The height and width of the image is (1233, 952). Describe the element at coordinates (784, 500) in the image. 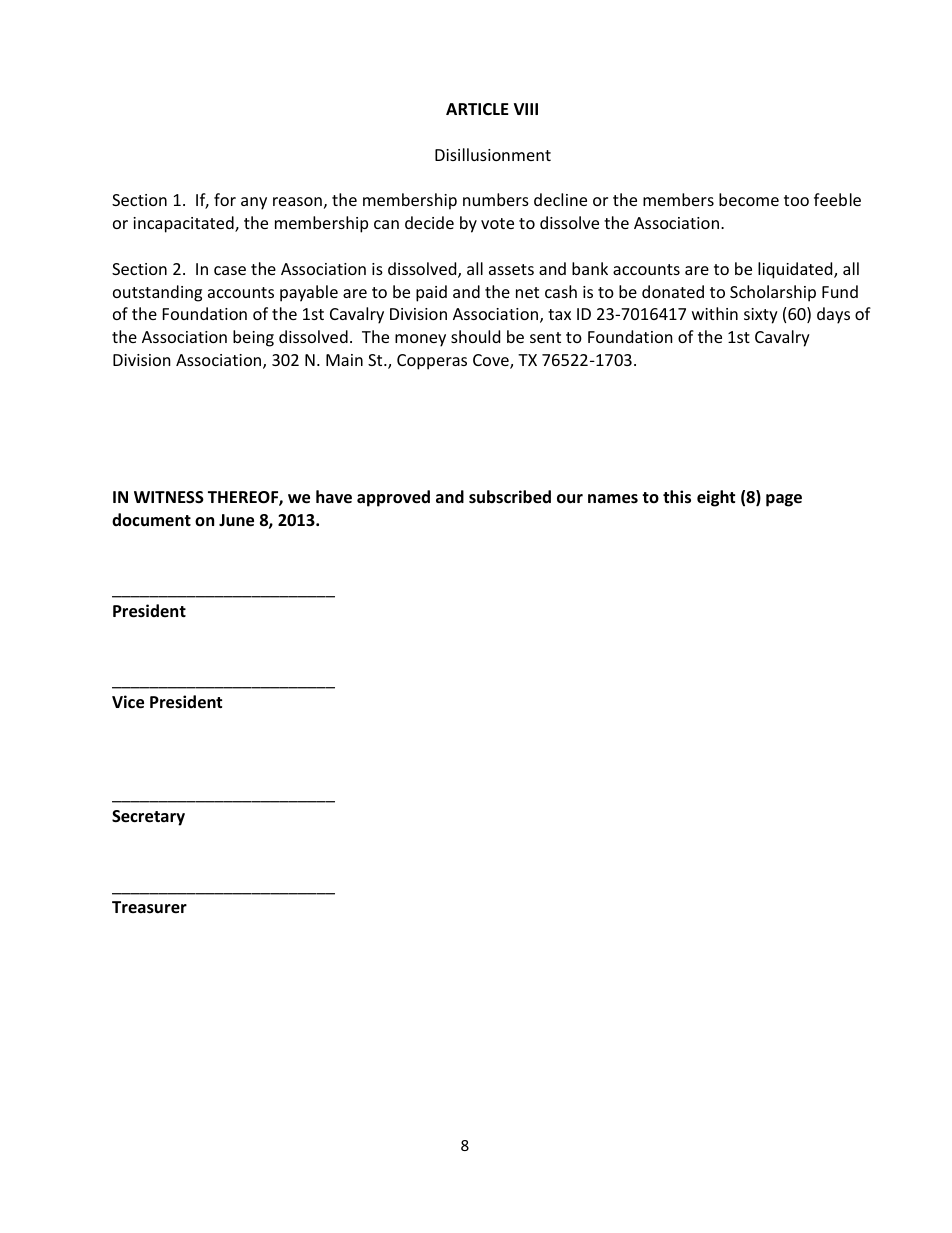

I see `page` at that location.
